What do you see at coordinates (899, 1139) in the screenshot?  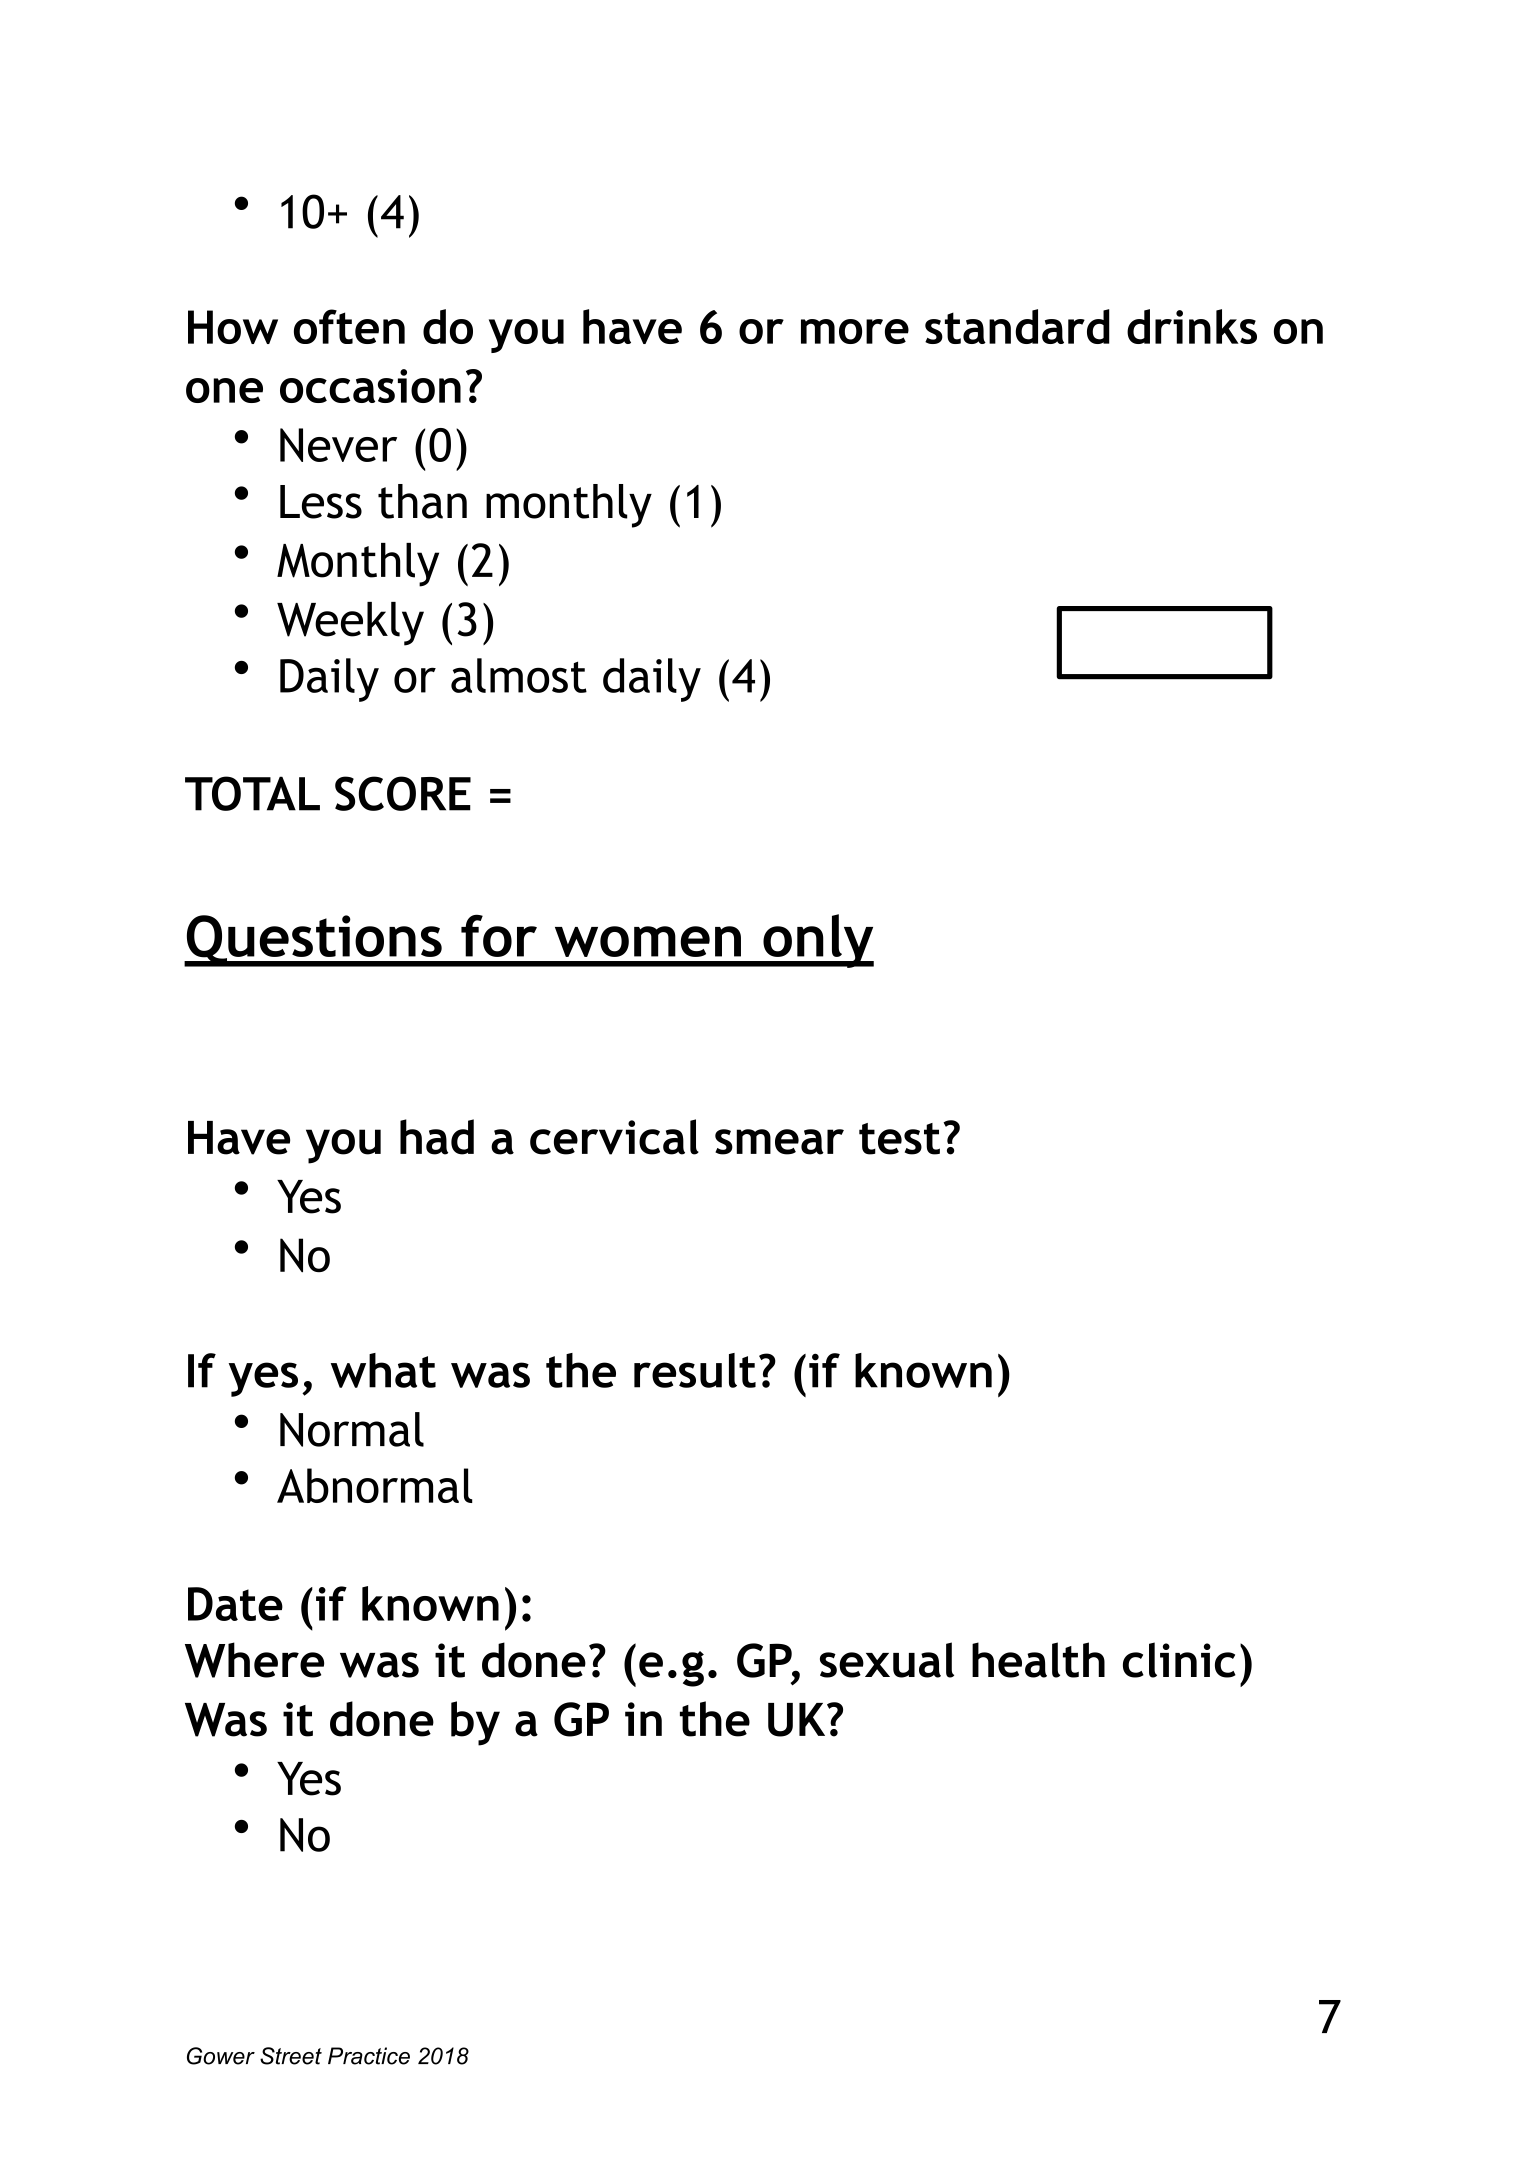 I see `test` at bounding box center [899, 1139].
